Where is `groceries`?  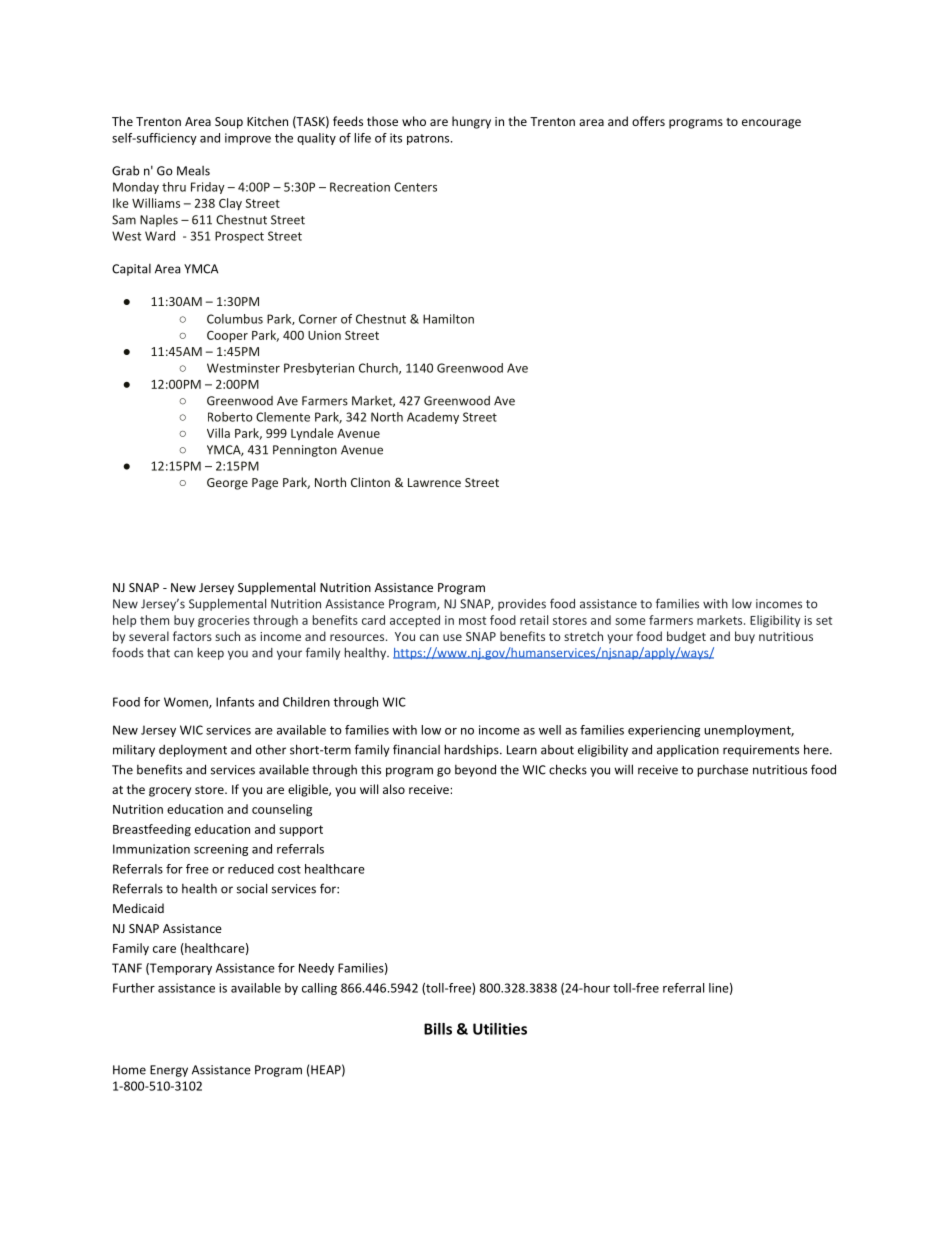 groceries is located at coordinates (224, 621).
